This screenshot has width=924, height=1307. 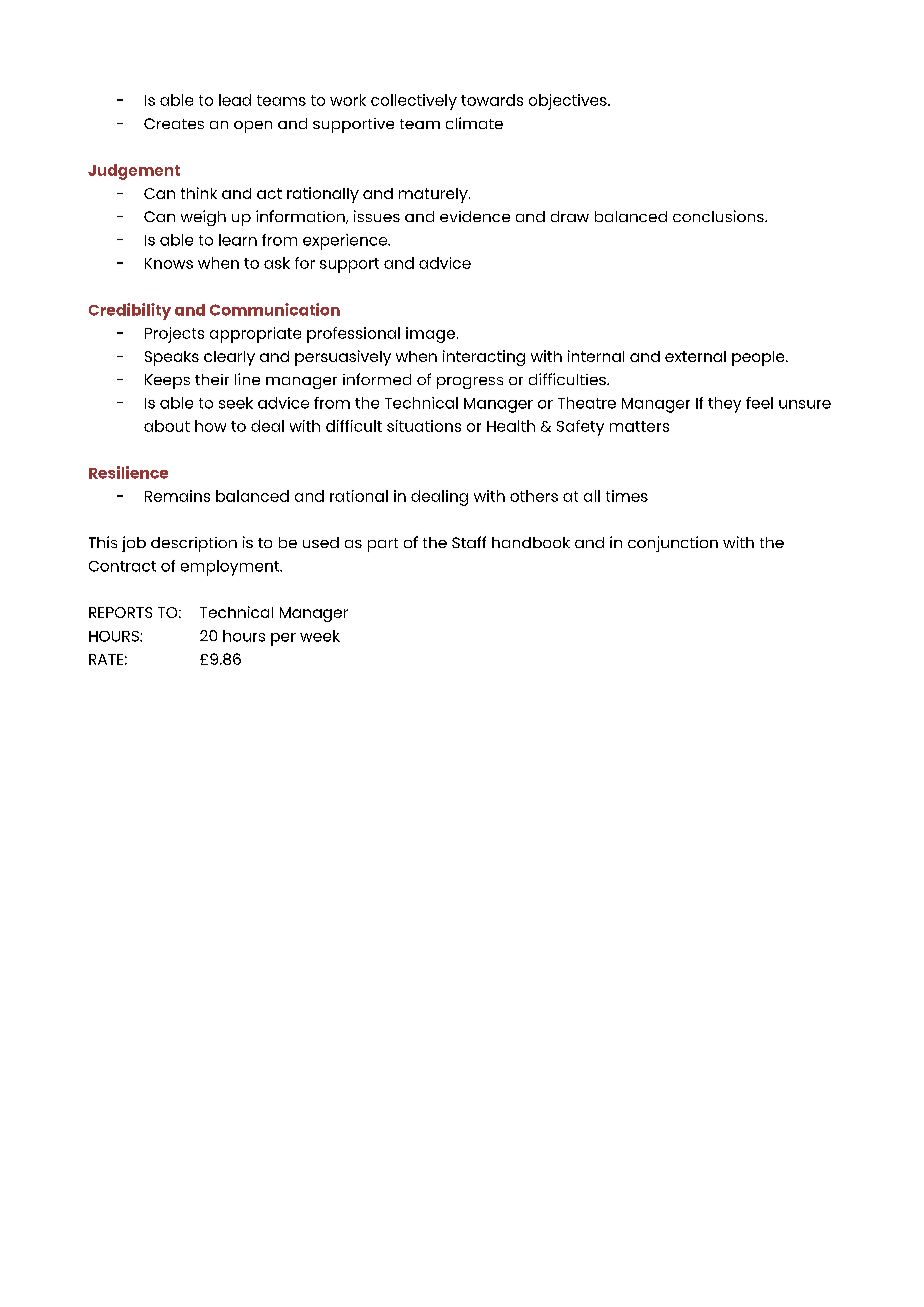 What do you see at coordinates (174, 335) in the screenshot?
I see `Projects` at bounding box center [174, 335].
